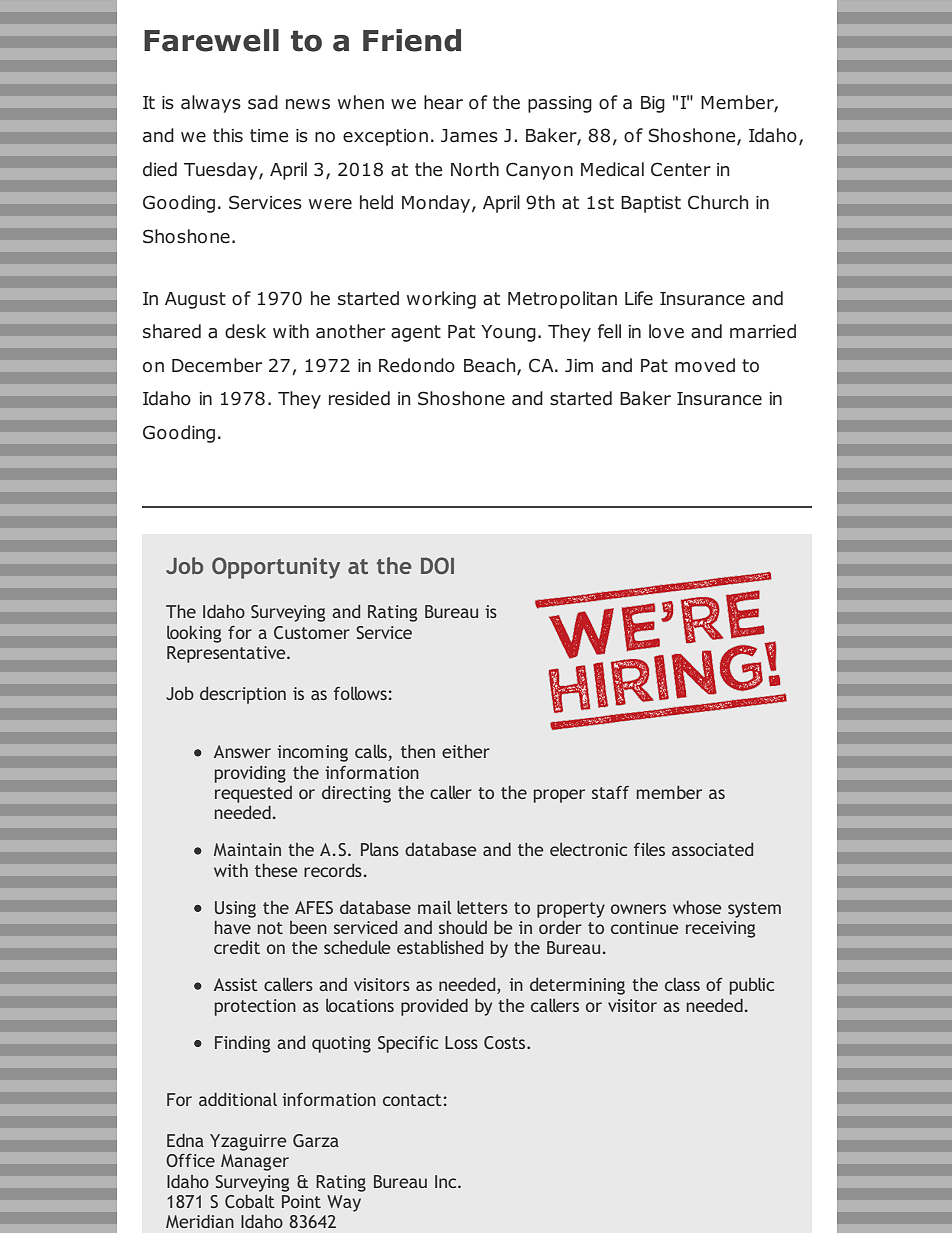  Describe the element at coordinates (227, 654) in the document. I see `Representative` at that location.
